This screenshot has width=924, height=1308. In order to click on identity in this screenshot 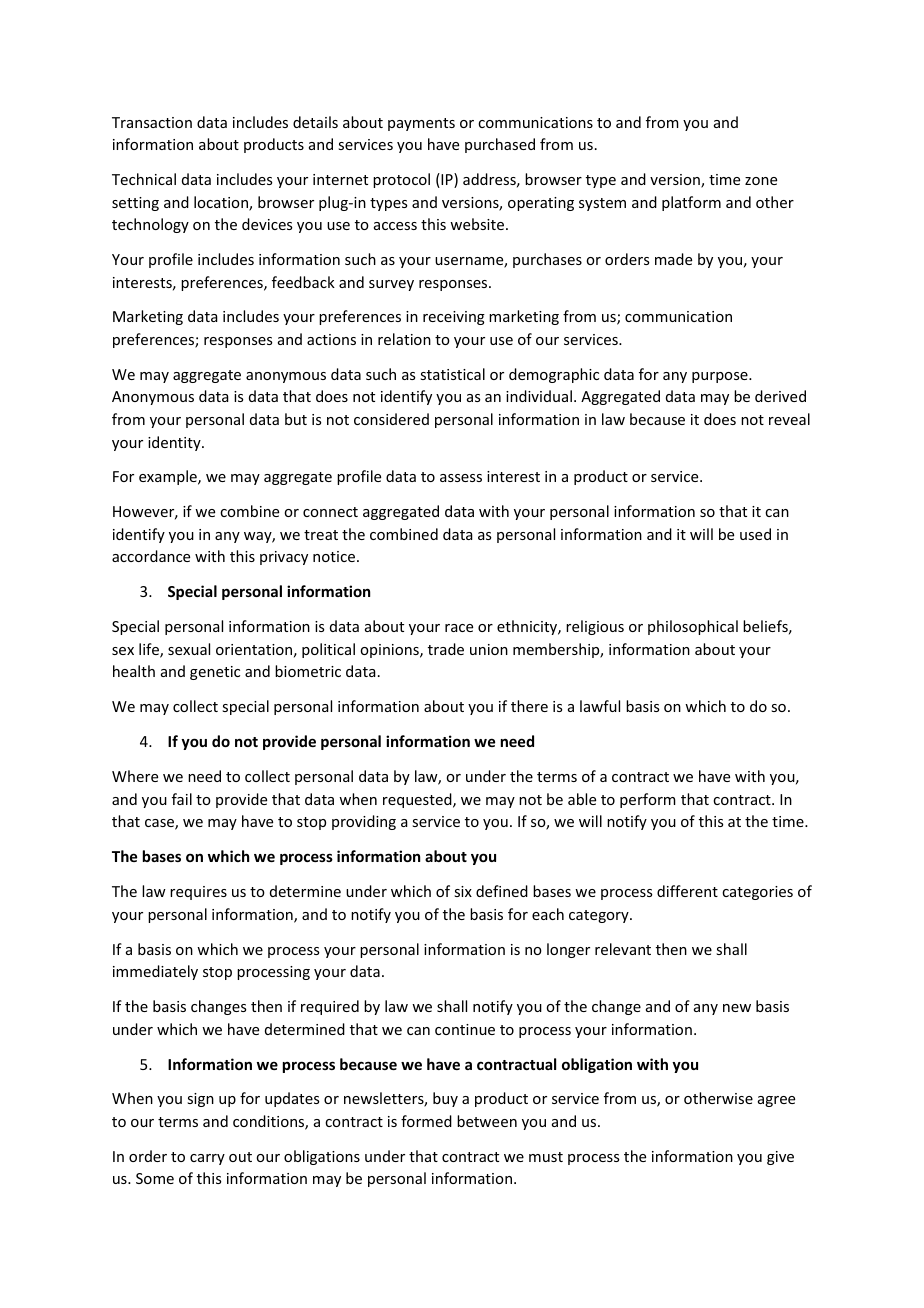, I will do `click(175, 443)`.
